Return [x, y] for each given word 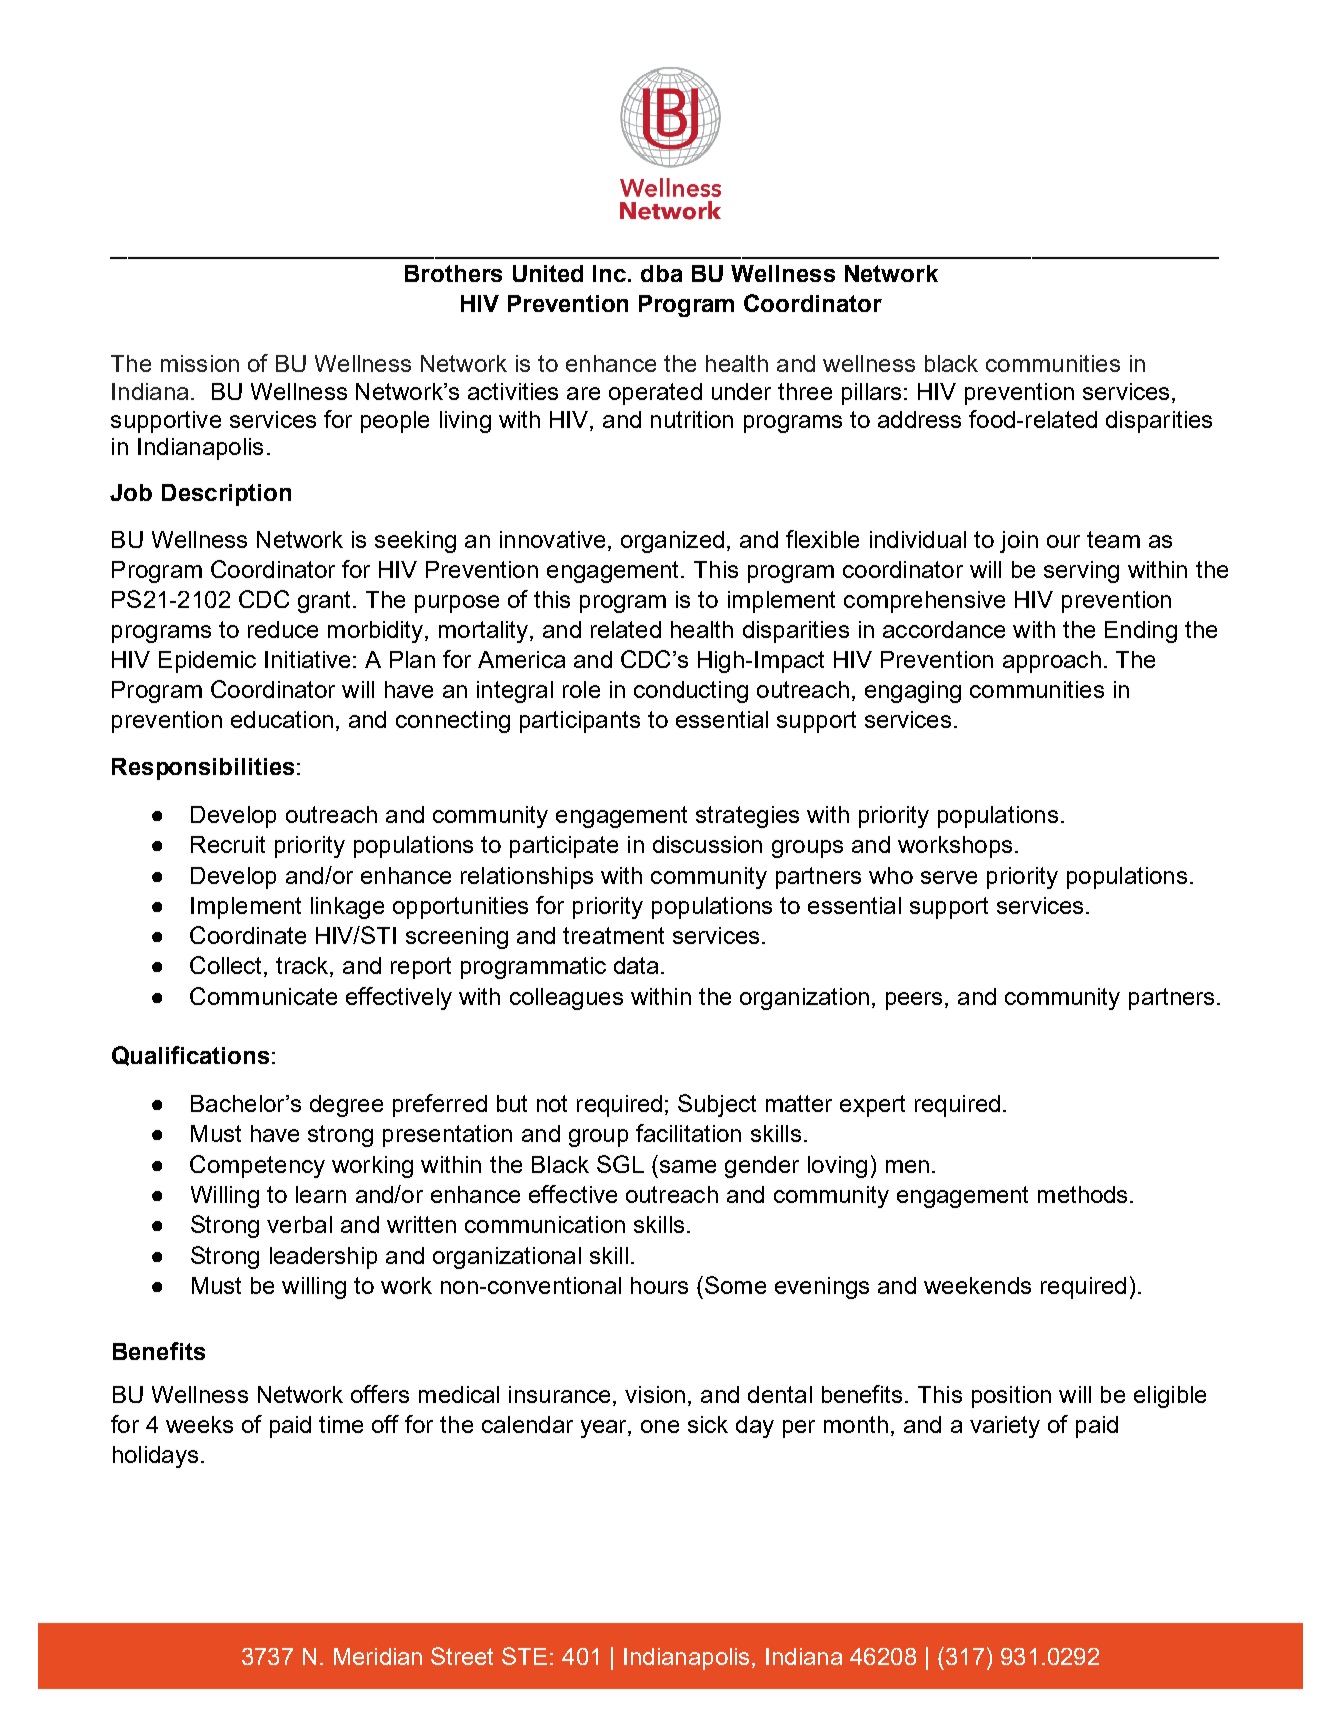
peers [914, 1001]
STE [524, 1656]
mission [200, 363]
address [919, 419]
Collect [227, 966]
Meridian [378, 1656]
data [638, 965]
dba [661, 273]
